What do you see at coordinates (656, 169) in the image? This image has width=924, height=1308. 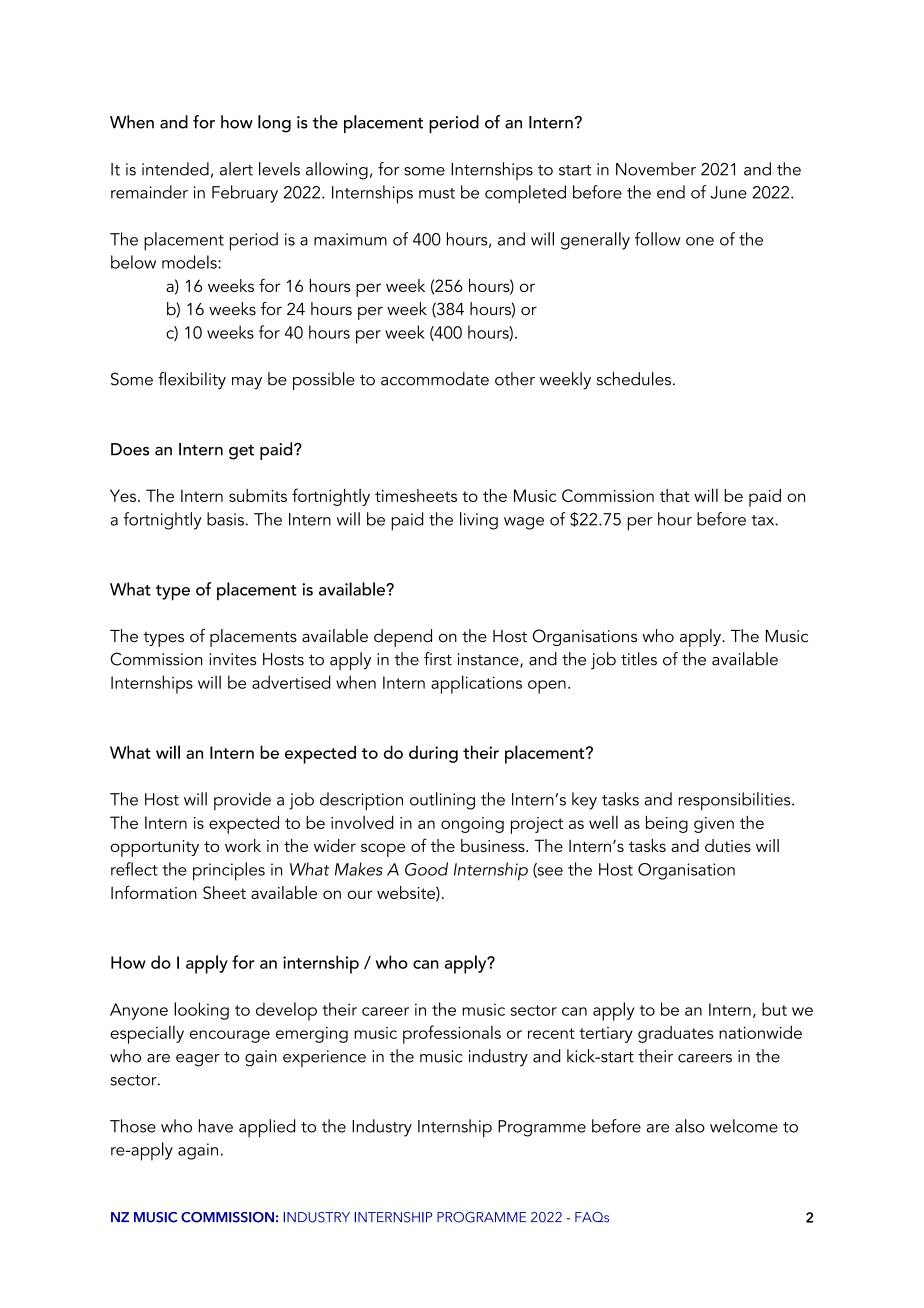 I see `November` at bounding box center [656, 169].
